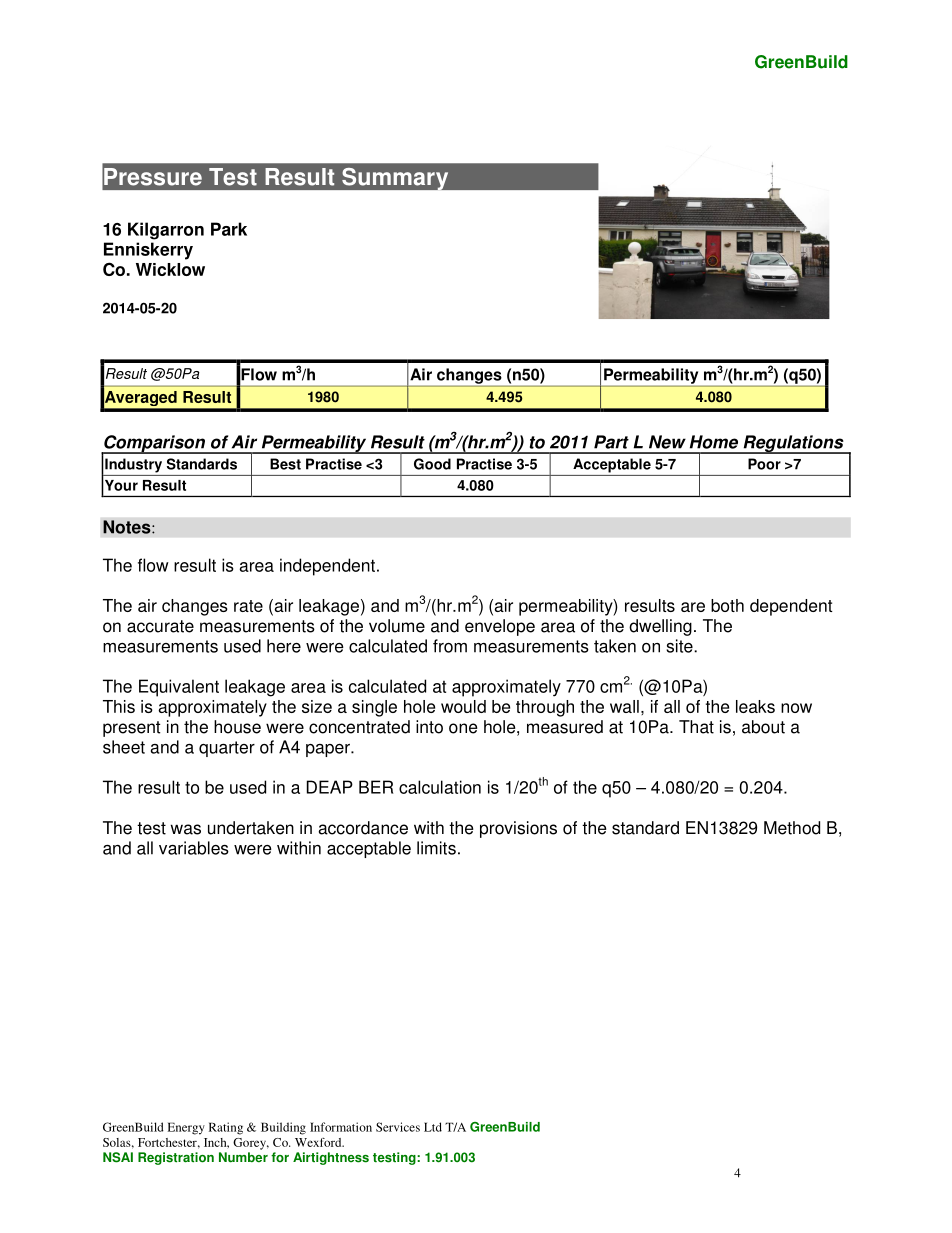  What do you see at coordinates (179, 688) in the image?
I see `Equivalent` at bounding box center [179, 688].
